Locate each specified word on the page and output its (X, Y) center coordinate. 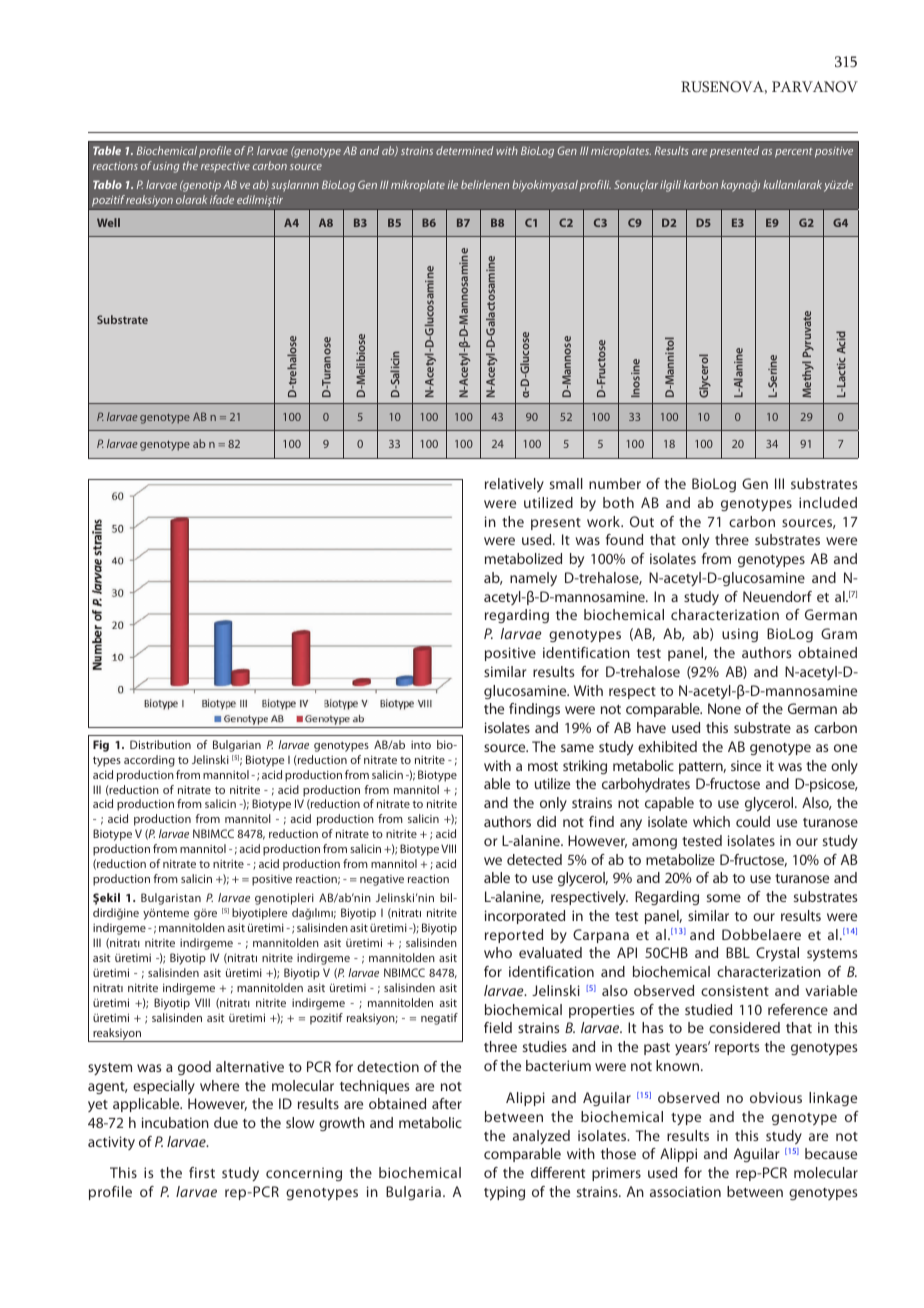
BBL (738, 952)
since (746, 765)
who (498, 952)
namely (533, 579)
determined (465, 150)
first (202, 1172)
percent (794, 153)
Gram (839, 633)
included (828, 502)
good (194, 1068)
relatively (514, 485)
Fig (101, 746)
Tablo (107, 184)
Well (108, 222)
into (421, 745)
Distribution (160, 744)
